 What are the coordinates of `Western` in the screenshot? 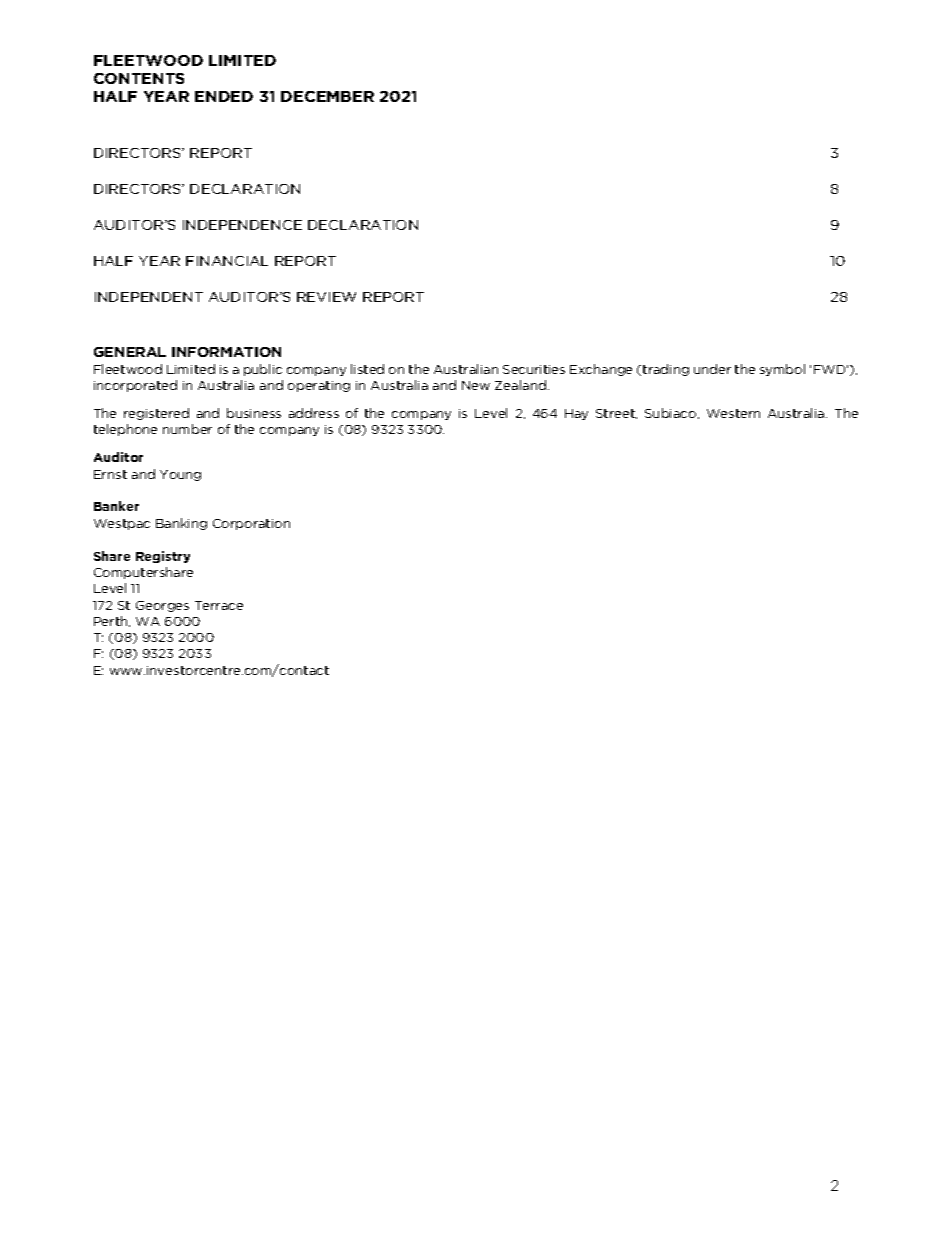 It's located at (733, 413).
